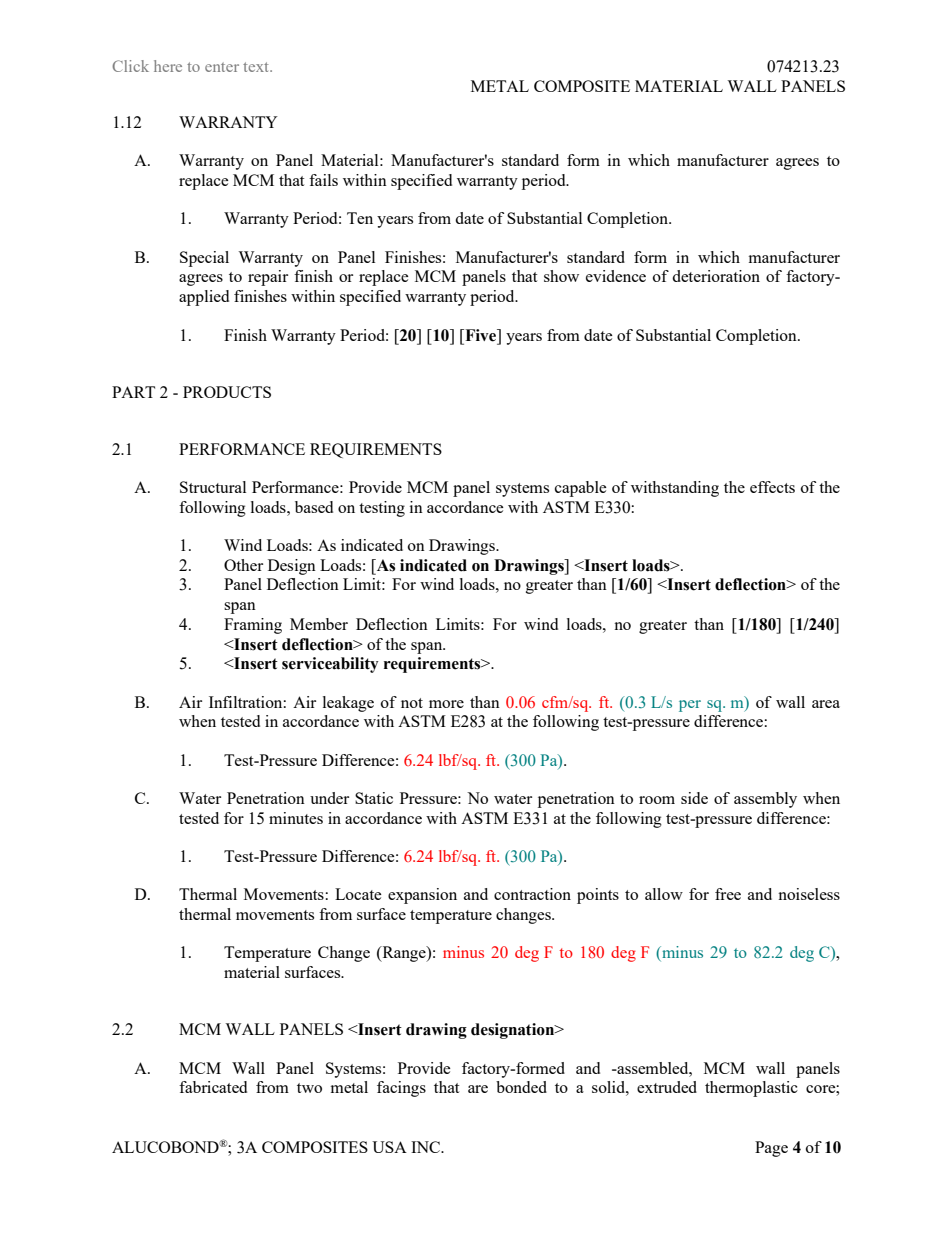  I want to click on fails, so click(323, 180).
